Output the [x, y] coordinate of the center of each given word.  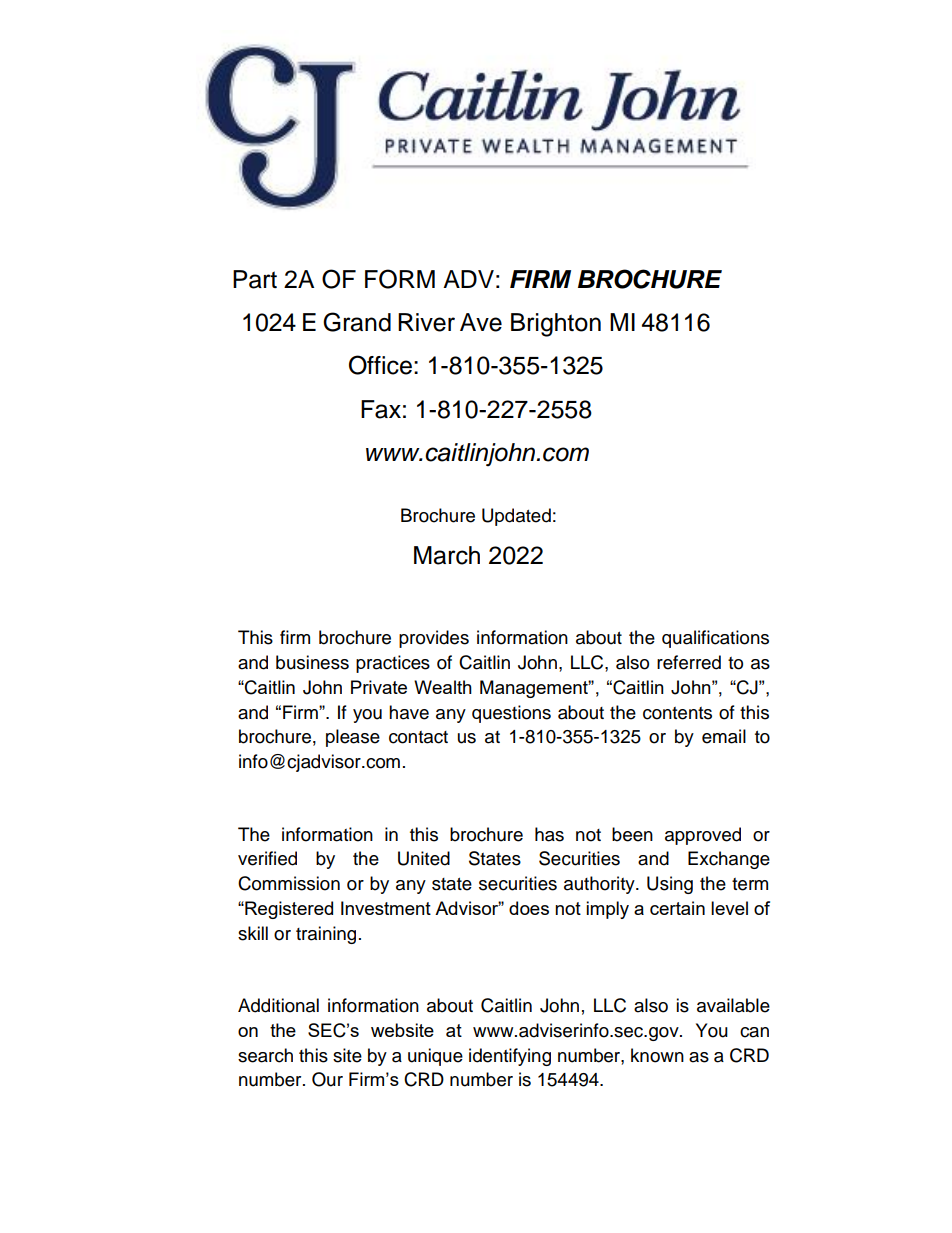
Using [670, 885]
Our [327, 1079]
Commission [289, 883]
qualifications [715, 639]
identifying [510, 1057]
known [657, 1055]
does [529, 908]
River [426, 322]
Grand [357, 322]
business [312, 662]
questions [511, 714]
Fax [381, 409]
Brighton [556, 325]
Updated [516, 517]
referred [689, 662]
